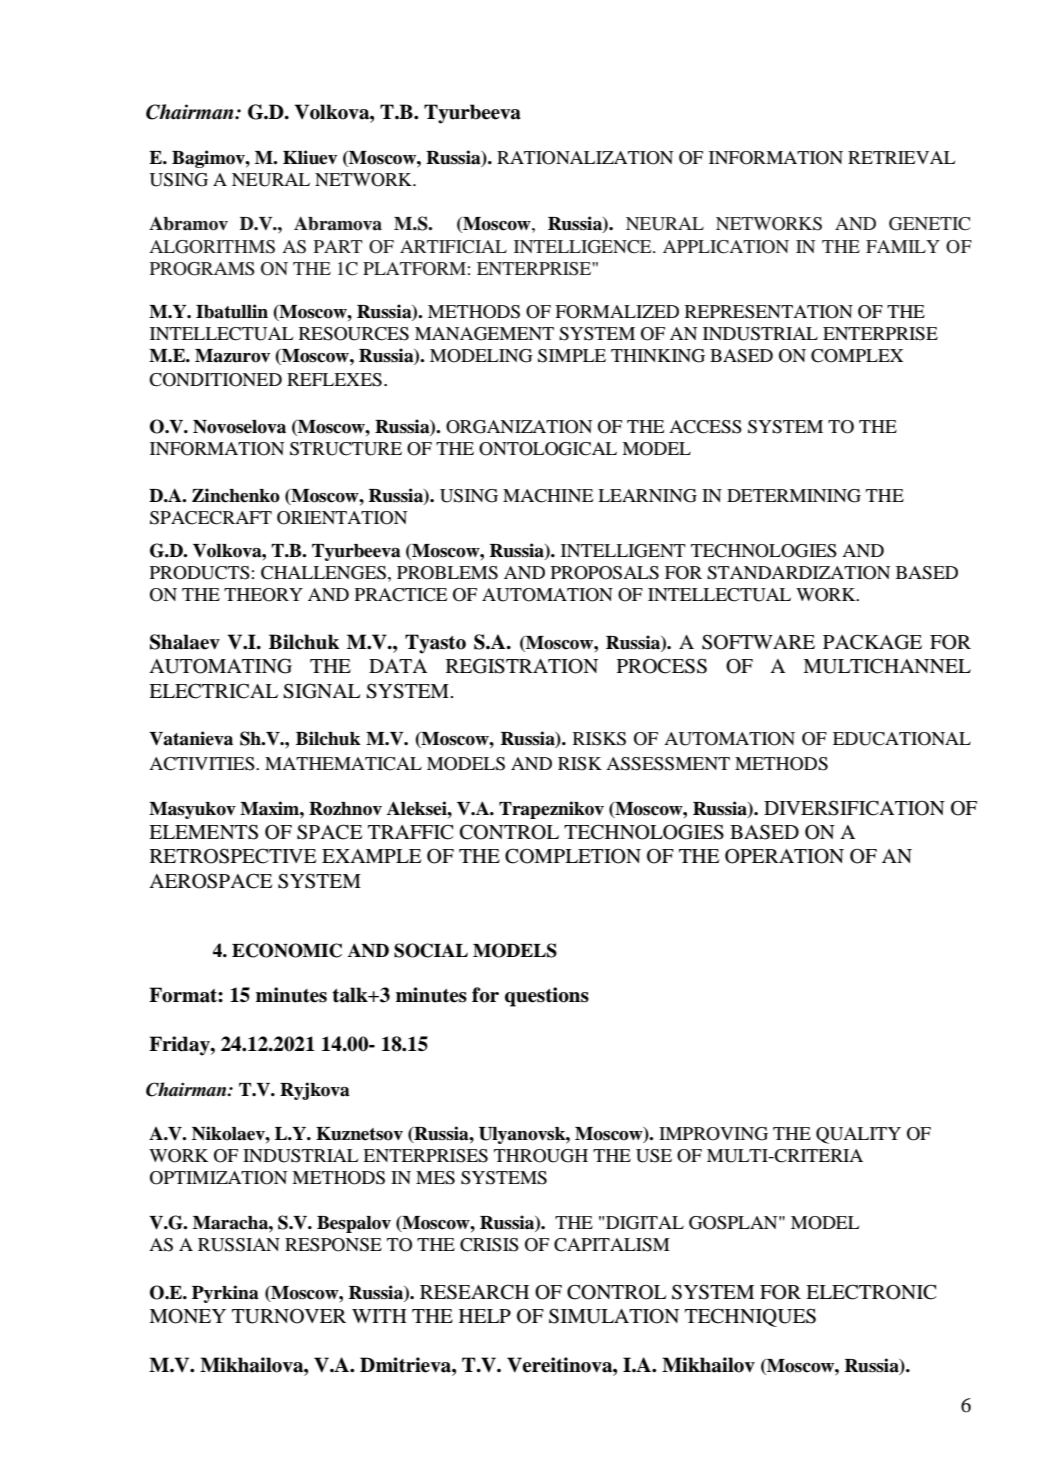 Image resolution: width=1046 pixels, height=1479 pixels. Describe the element at coordinates (614, 1316) in the screenshot. I see `SIMULATION` at that location.
